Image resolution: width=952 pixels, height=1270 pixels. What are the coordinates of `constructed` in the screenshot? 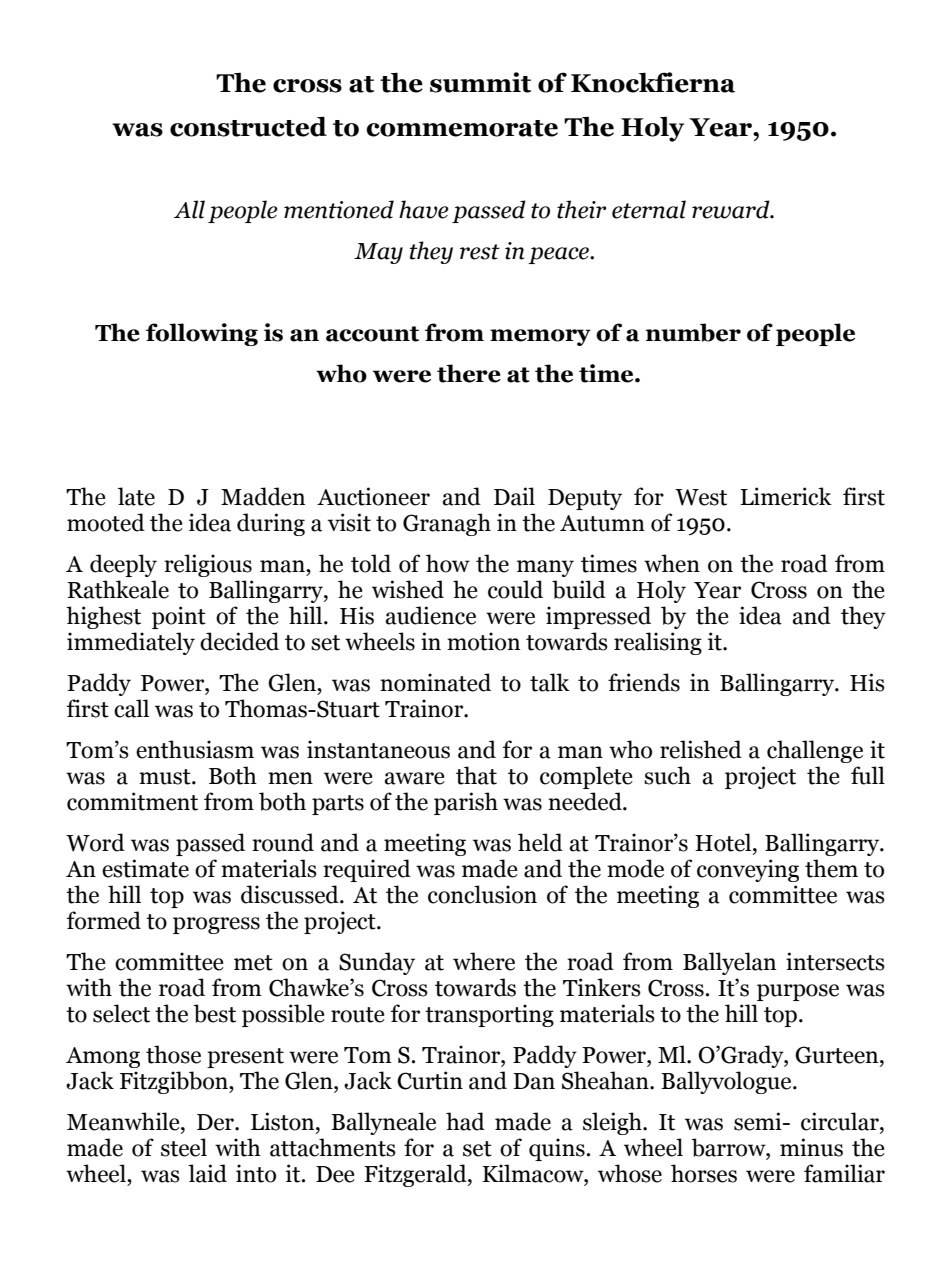 It's located at (248, 126).
